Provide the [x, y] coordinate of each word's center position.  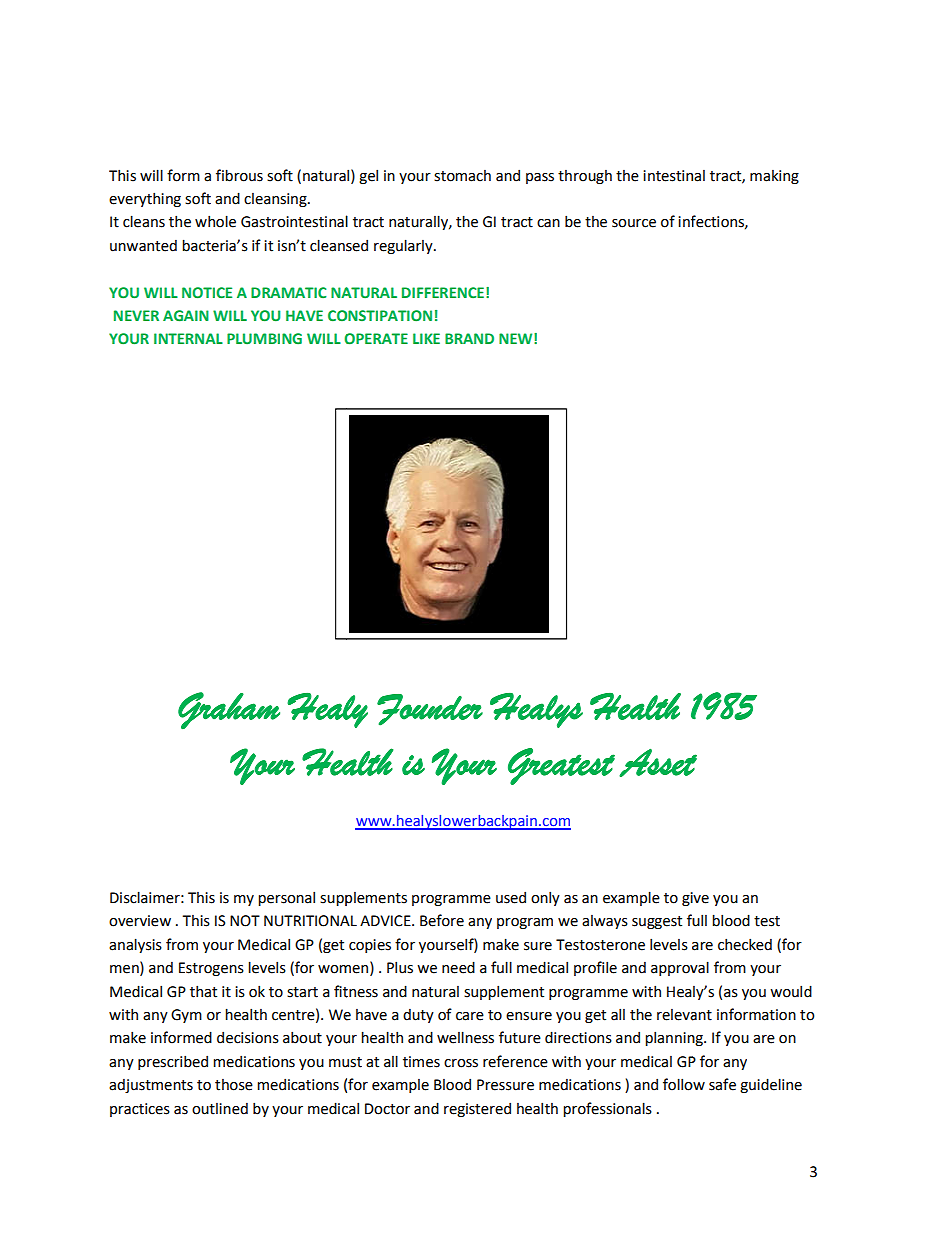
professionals [607, 1109]
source [634, 223]
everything [145, 199]
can [548, 223]
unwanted [143, 246]
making [774, 177]
